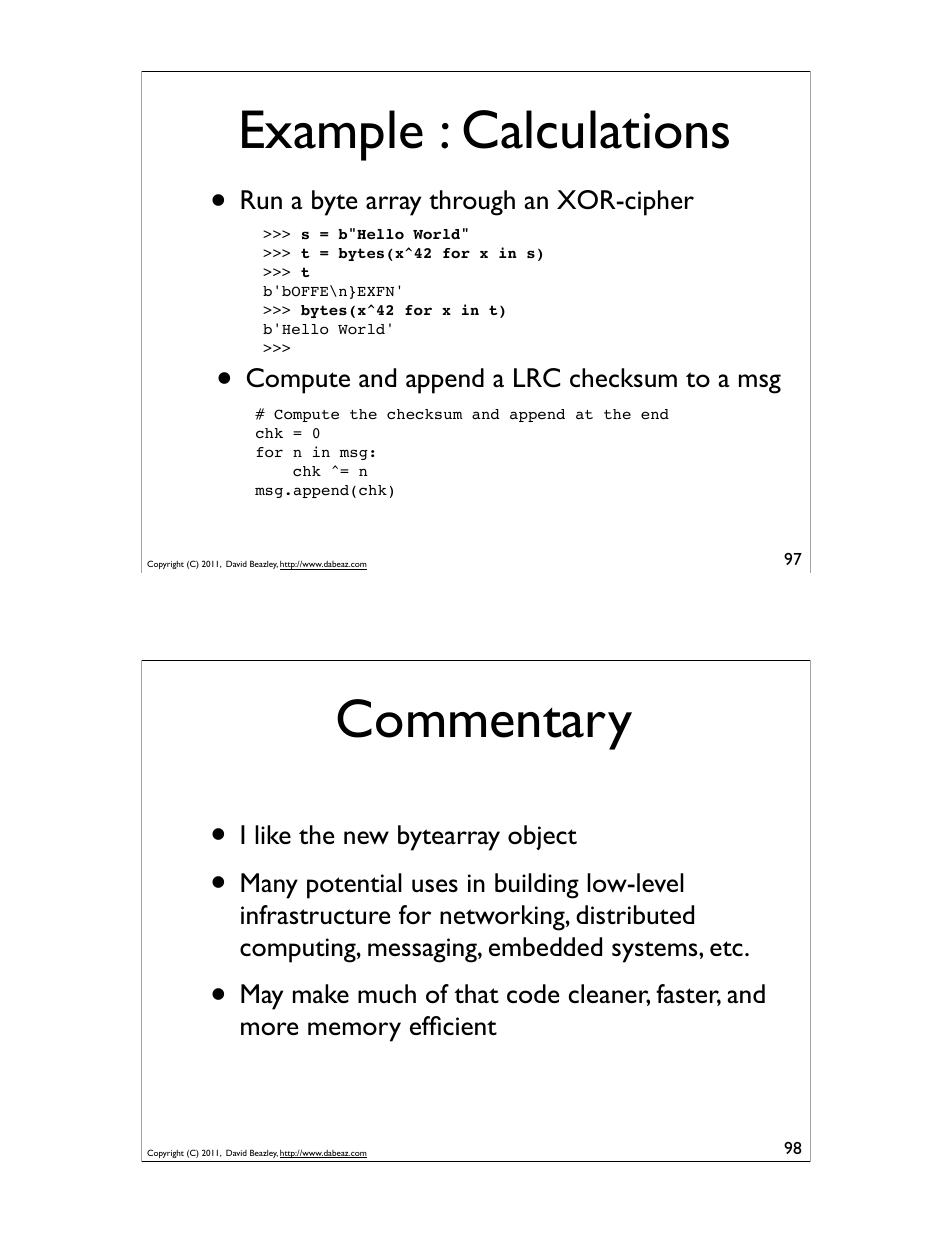  I want to click on make, so click(321, 993).
